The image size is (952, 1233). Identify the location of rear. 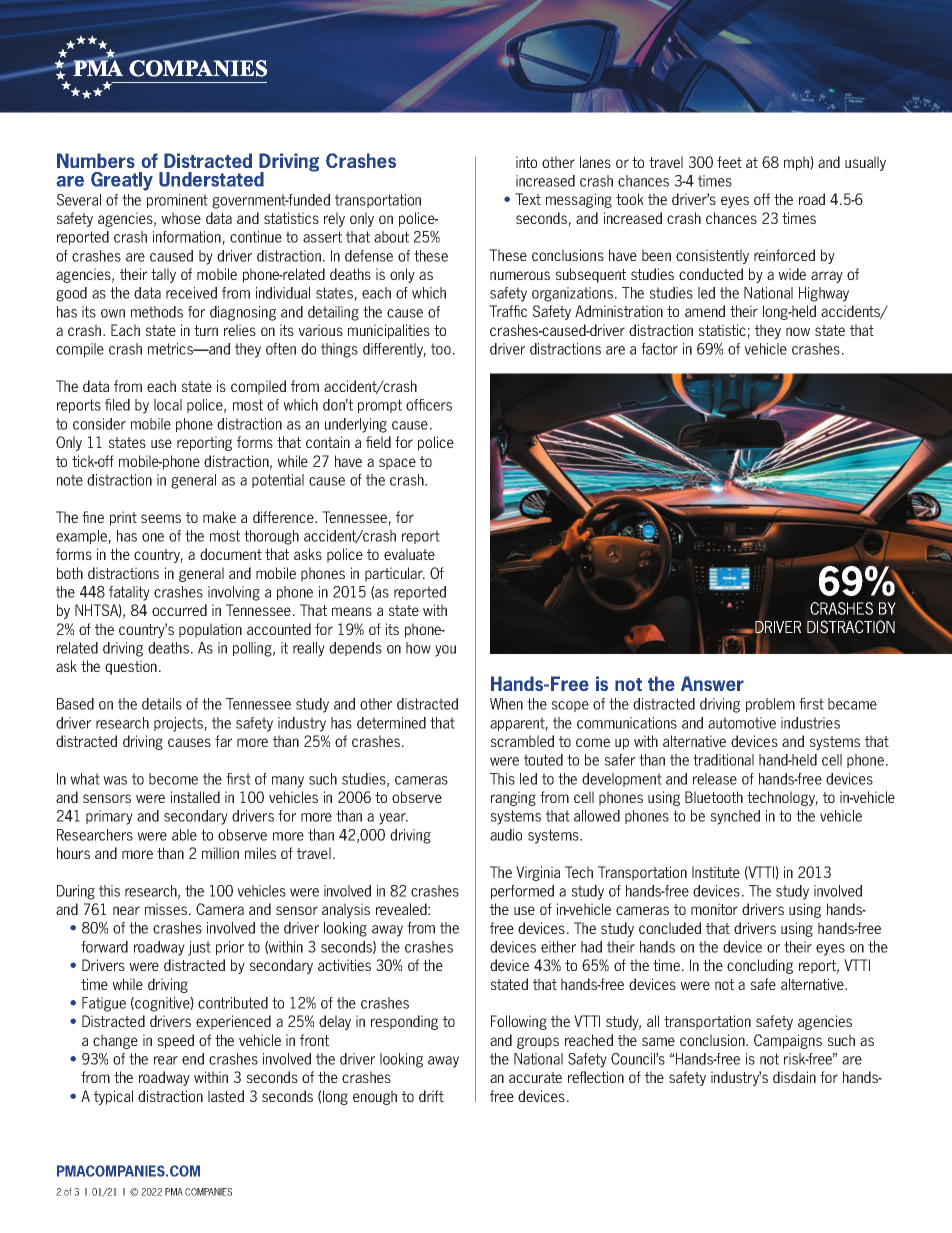
(166, 1060).
